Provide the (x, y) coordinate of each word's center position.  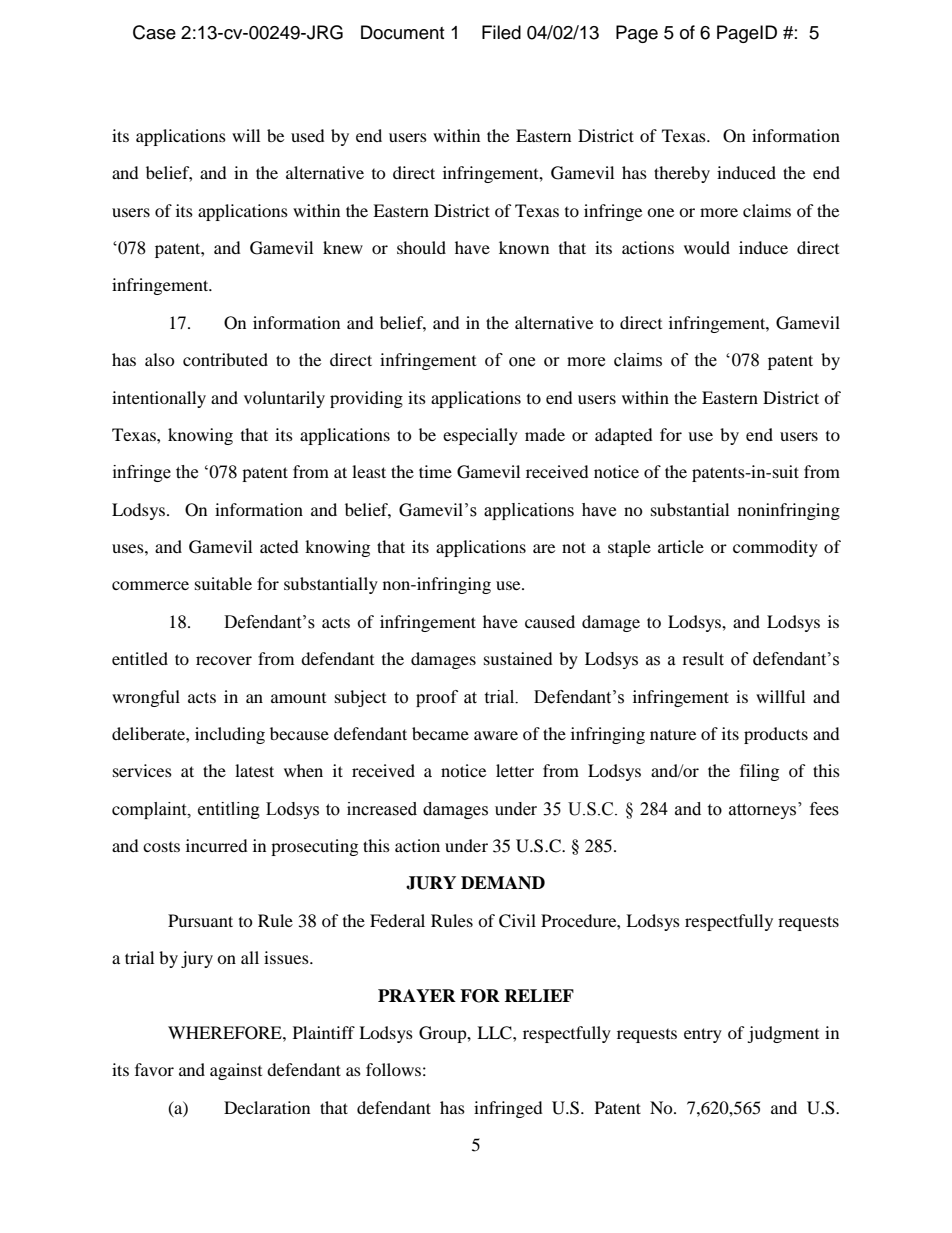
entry (703, 1035)
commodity (775, 548)
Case (154, 32)
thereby (682, 174)
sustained (518, 658)
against (236, 1071)
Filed (501, 32)
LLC (495, 1033)
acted (279, 546)
